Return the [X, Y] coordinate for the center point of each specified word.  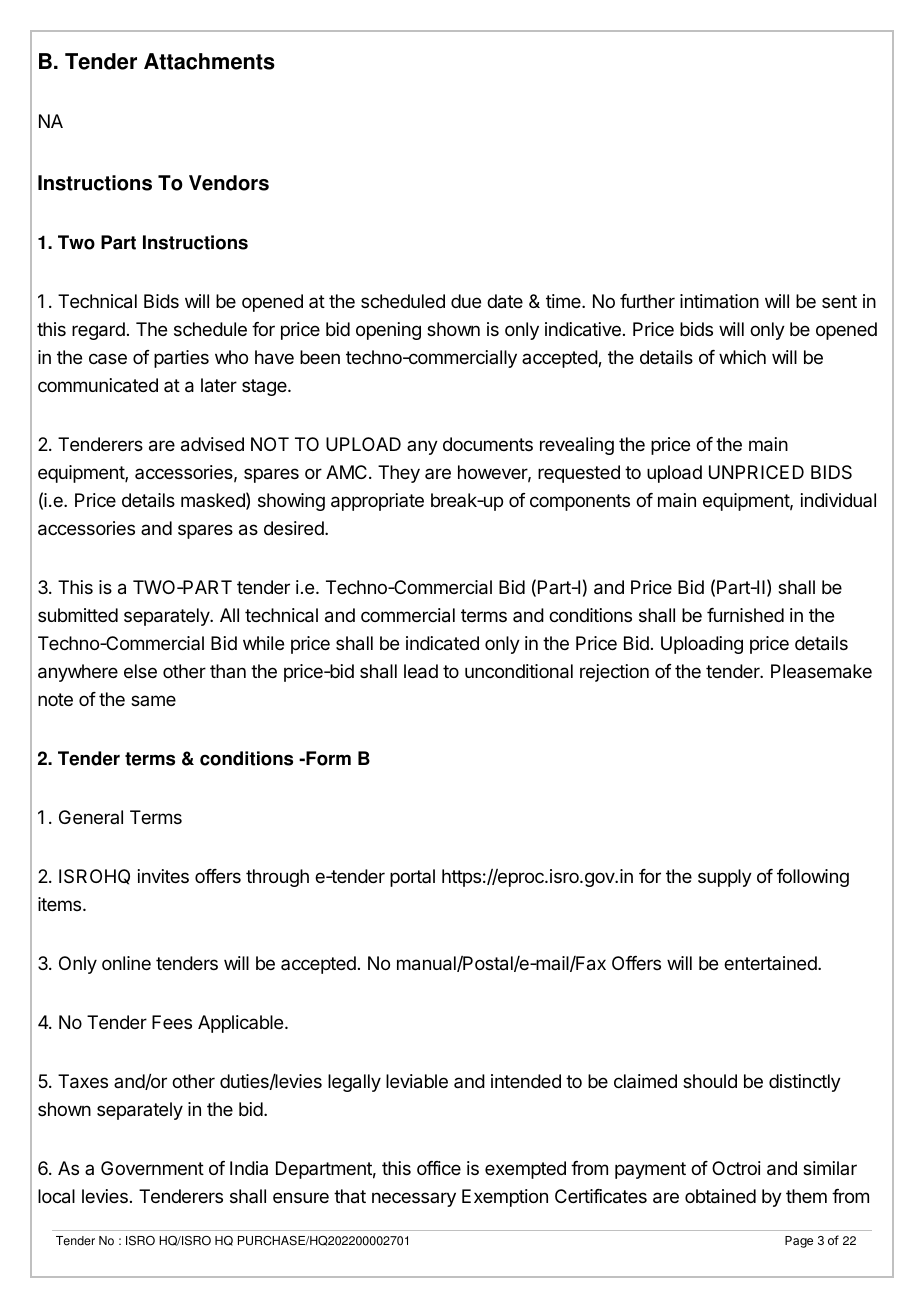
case [108, 359]
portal [412, 878]
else [140, 671]
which [742, 357]
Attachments [209, 61]
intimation [719, 301]
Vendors [229, 183]
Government [152, 1168]
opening [388, 331]
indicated [442, 643]
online [126, 963]
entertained [771, 963]
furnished [745, 615]
